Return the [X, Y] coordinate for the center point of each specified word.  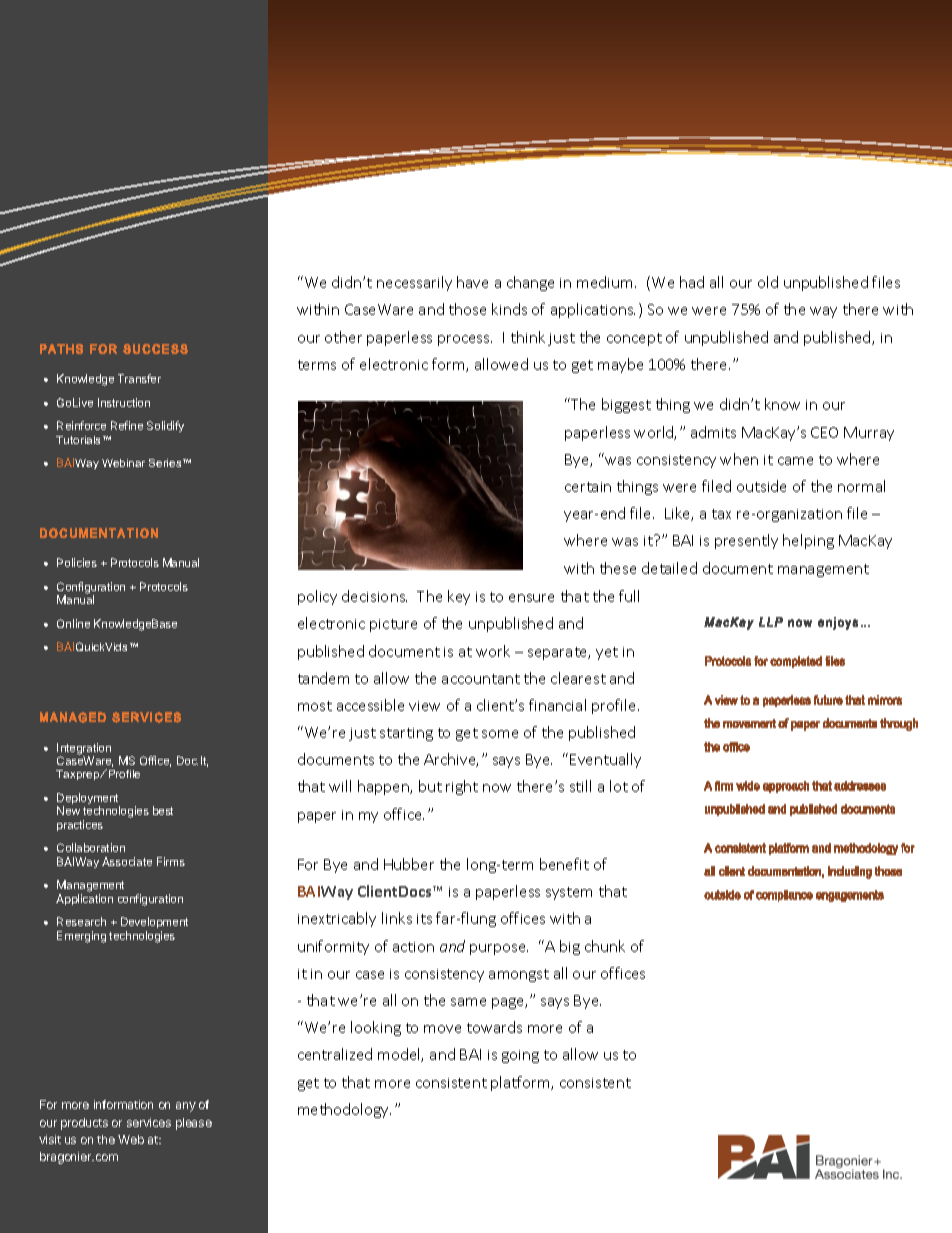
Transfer [139, 378]
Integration [84, 750]
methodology [344, 1110]
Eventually [605, 760]
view [424, 706]
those [467, 309]
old [768, 282]
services [149, 1122]
